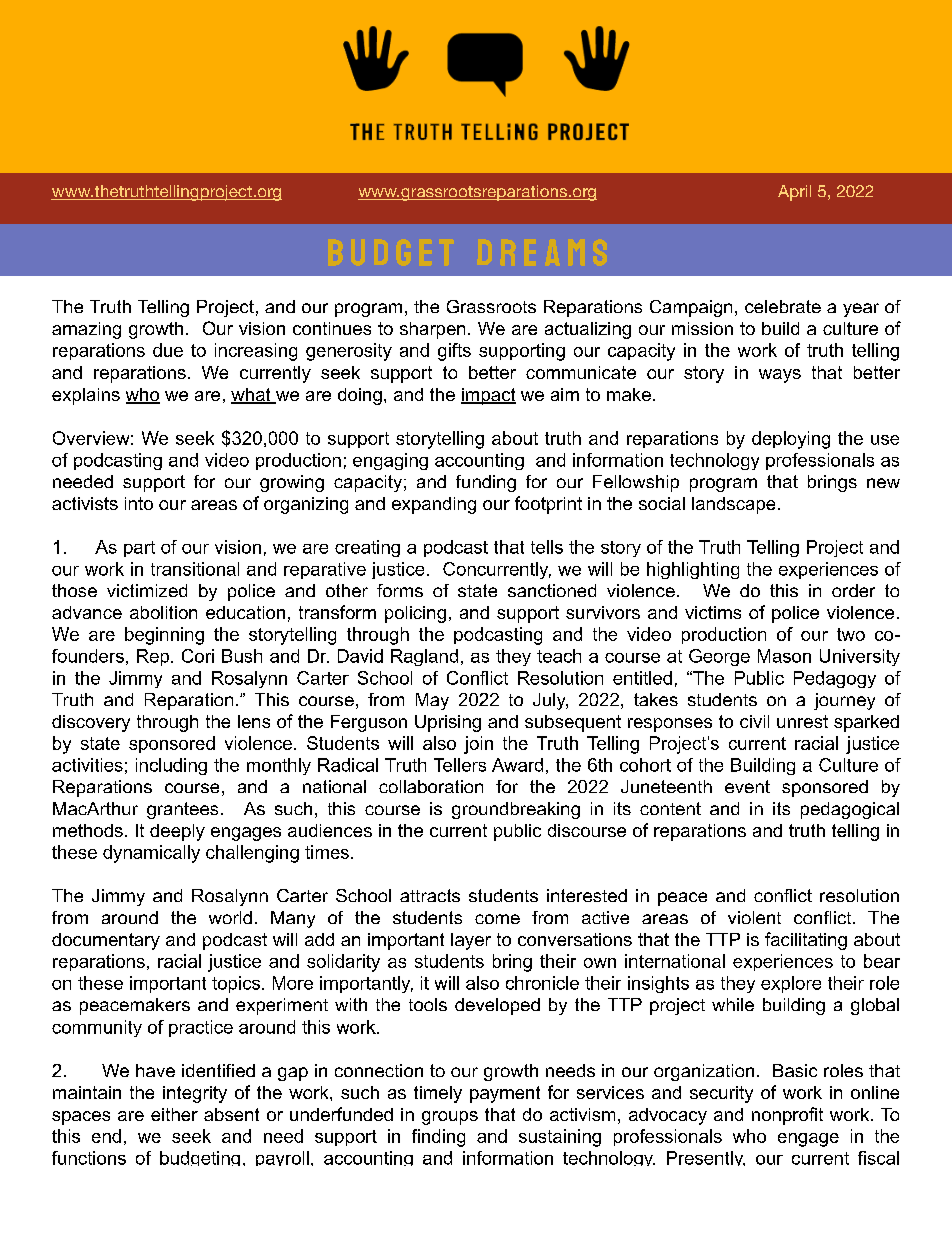 This screenshot has height=1233, width=952. What do you see at coordinates (432, 330) in the screenshot?
I see `sharpen` at bounding box center [432, 330].
